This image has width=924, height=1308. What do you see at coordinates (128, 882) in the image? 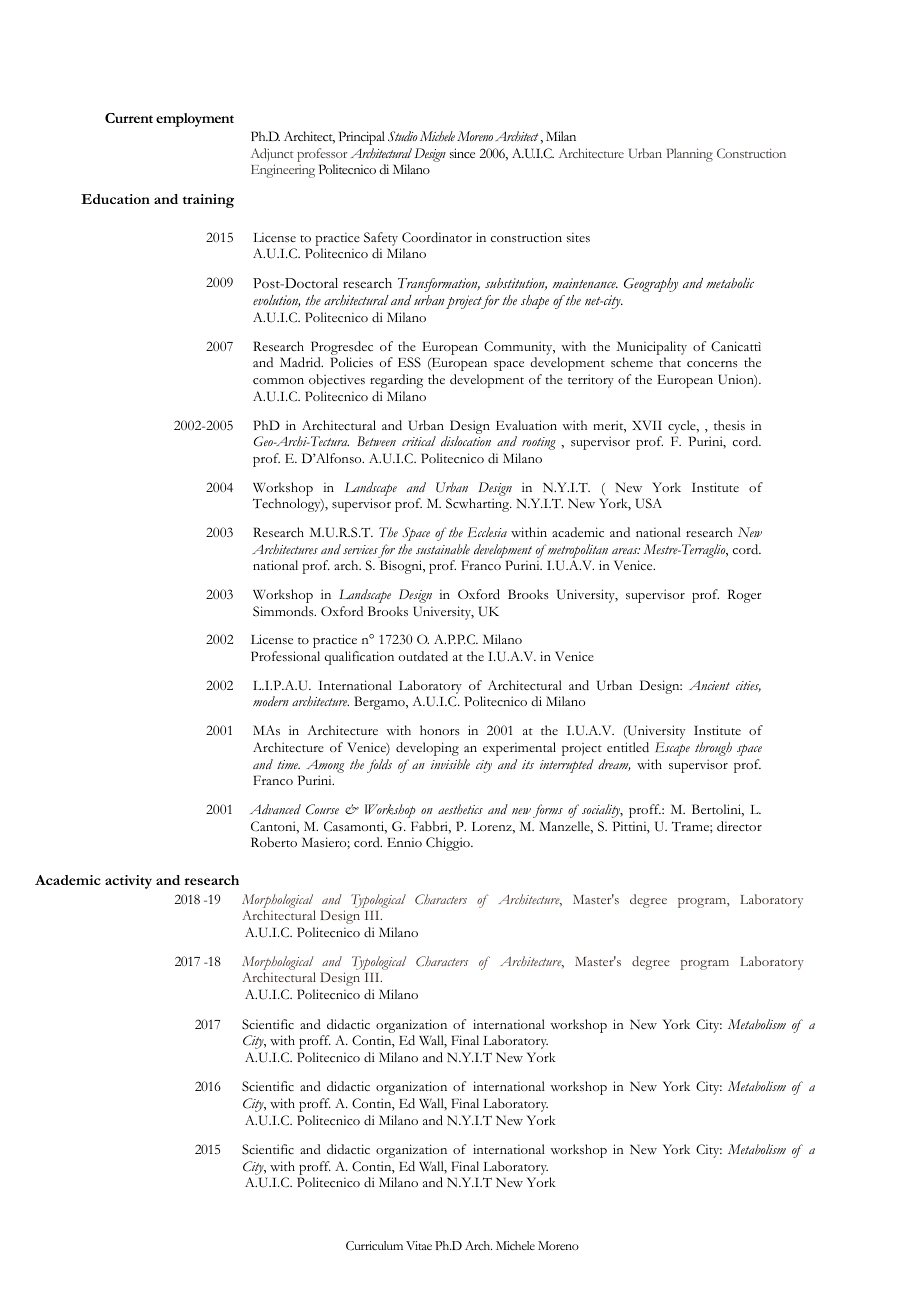
I see `activity` at bounding box center [128, 882].
